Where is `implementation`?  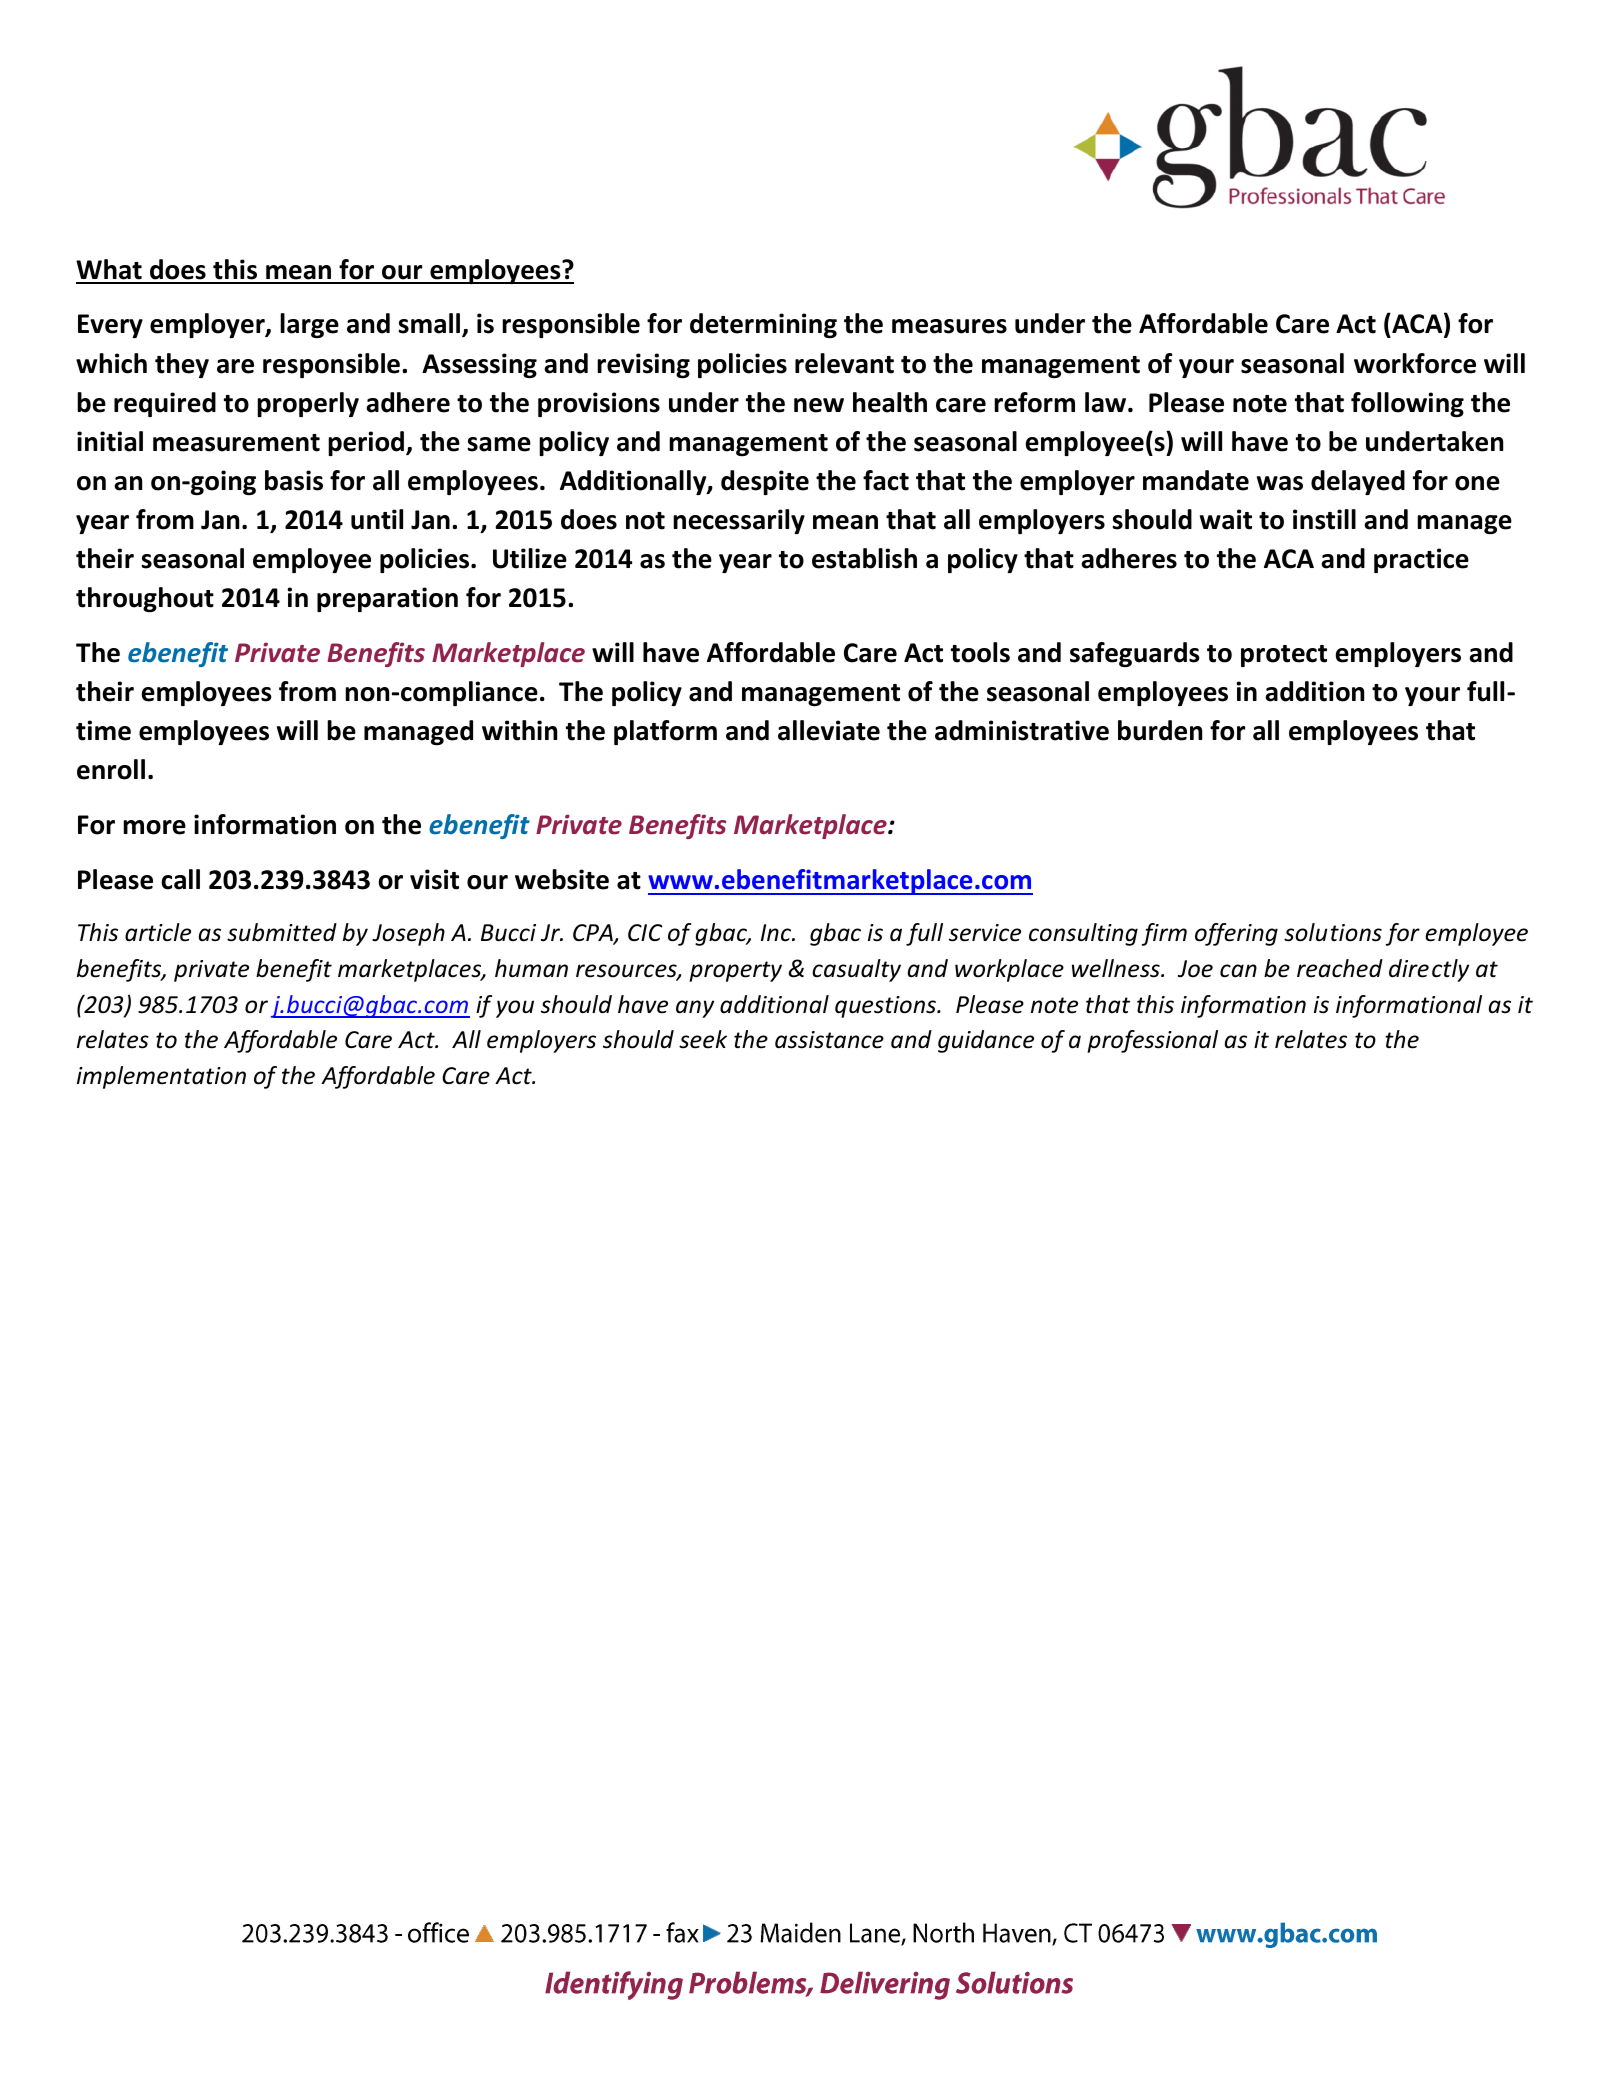 implementation is located at coordinates (161, 1077).
